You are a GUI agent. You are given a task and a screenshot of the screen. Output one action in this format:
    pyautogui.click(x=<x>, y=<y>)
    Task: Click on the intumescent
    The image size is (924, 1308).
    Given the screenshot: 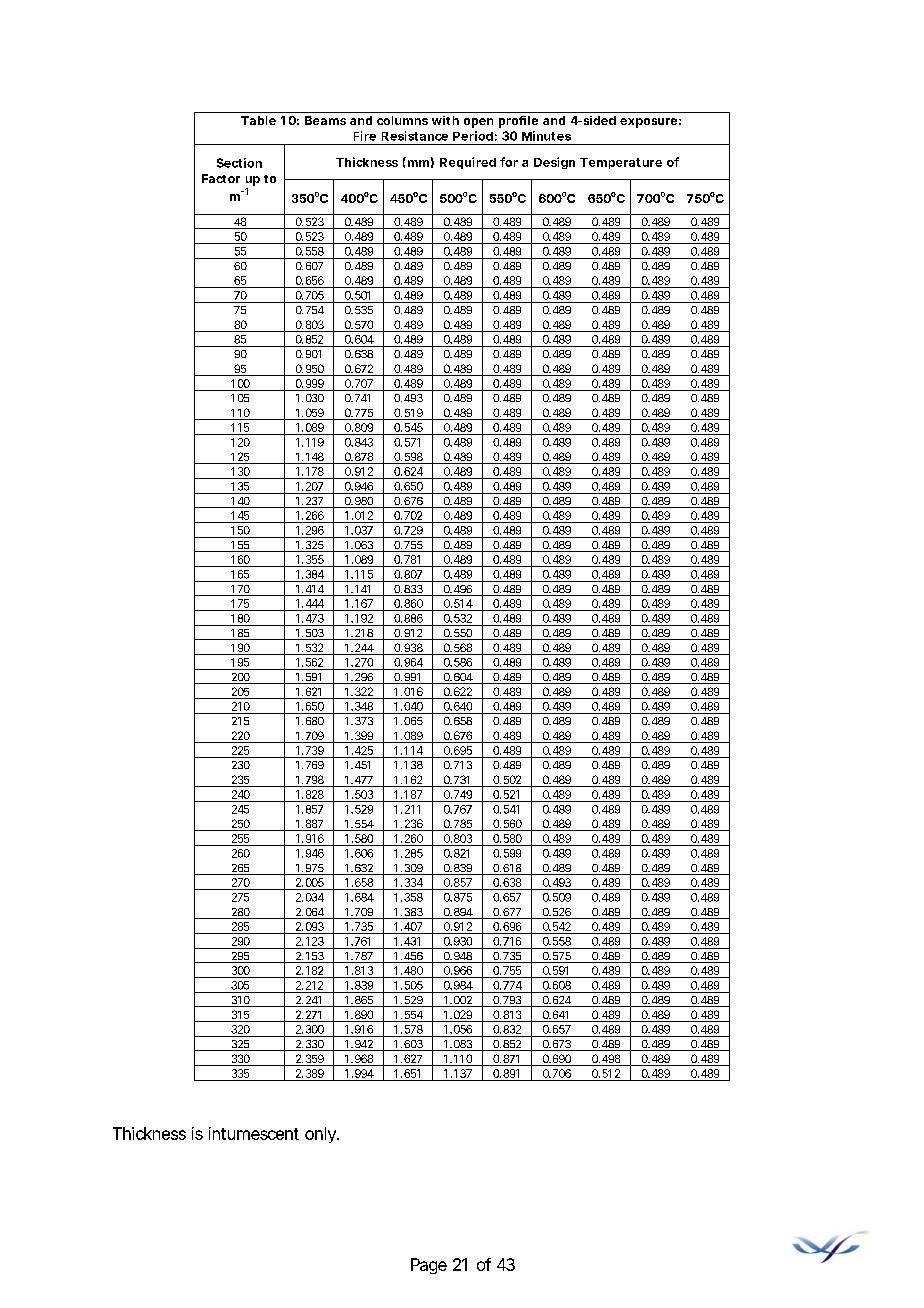 What is the action you would take?
    pyautogui.click(x=254, y=1133)
